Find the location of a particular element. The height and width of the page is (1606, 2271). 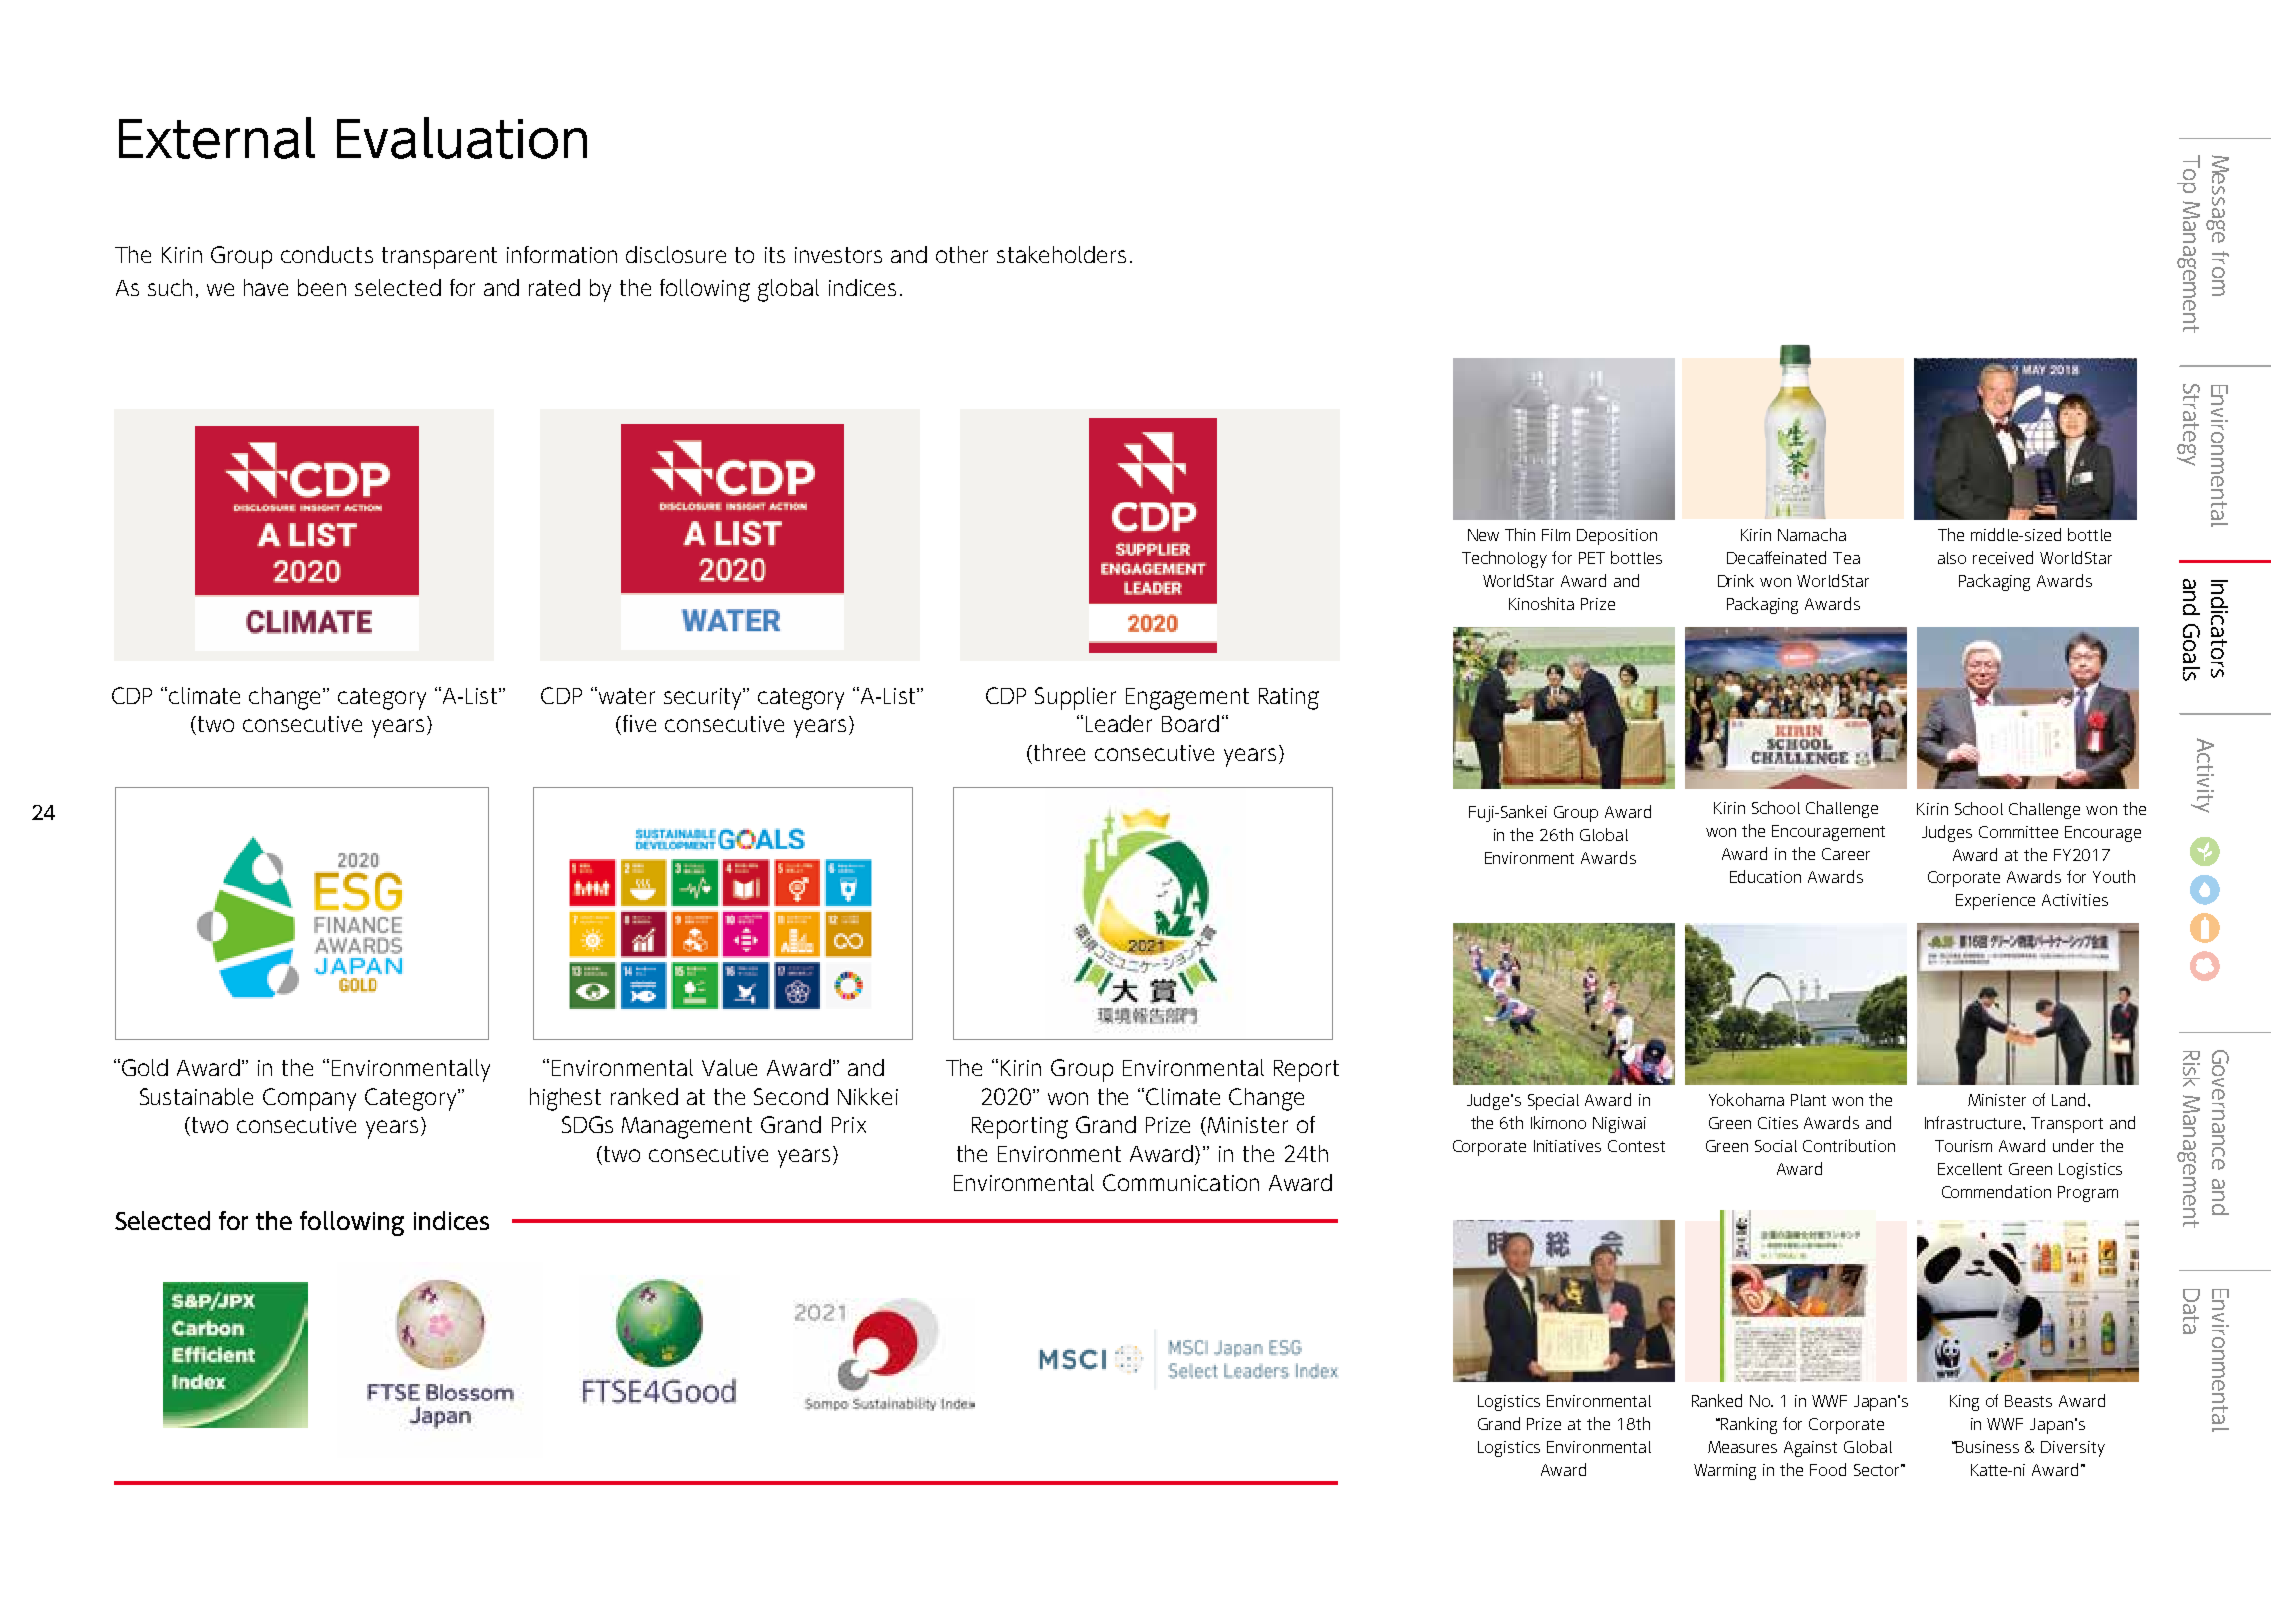

other is located at coordinates (962, 254).
